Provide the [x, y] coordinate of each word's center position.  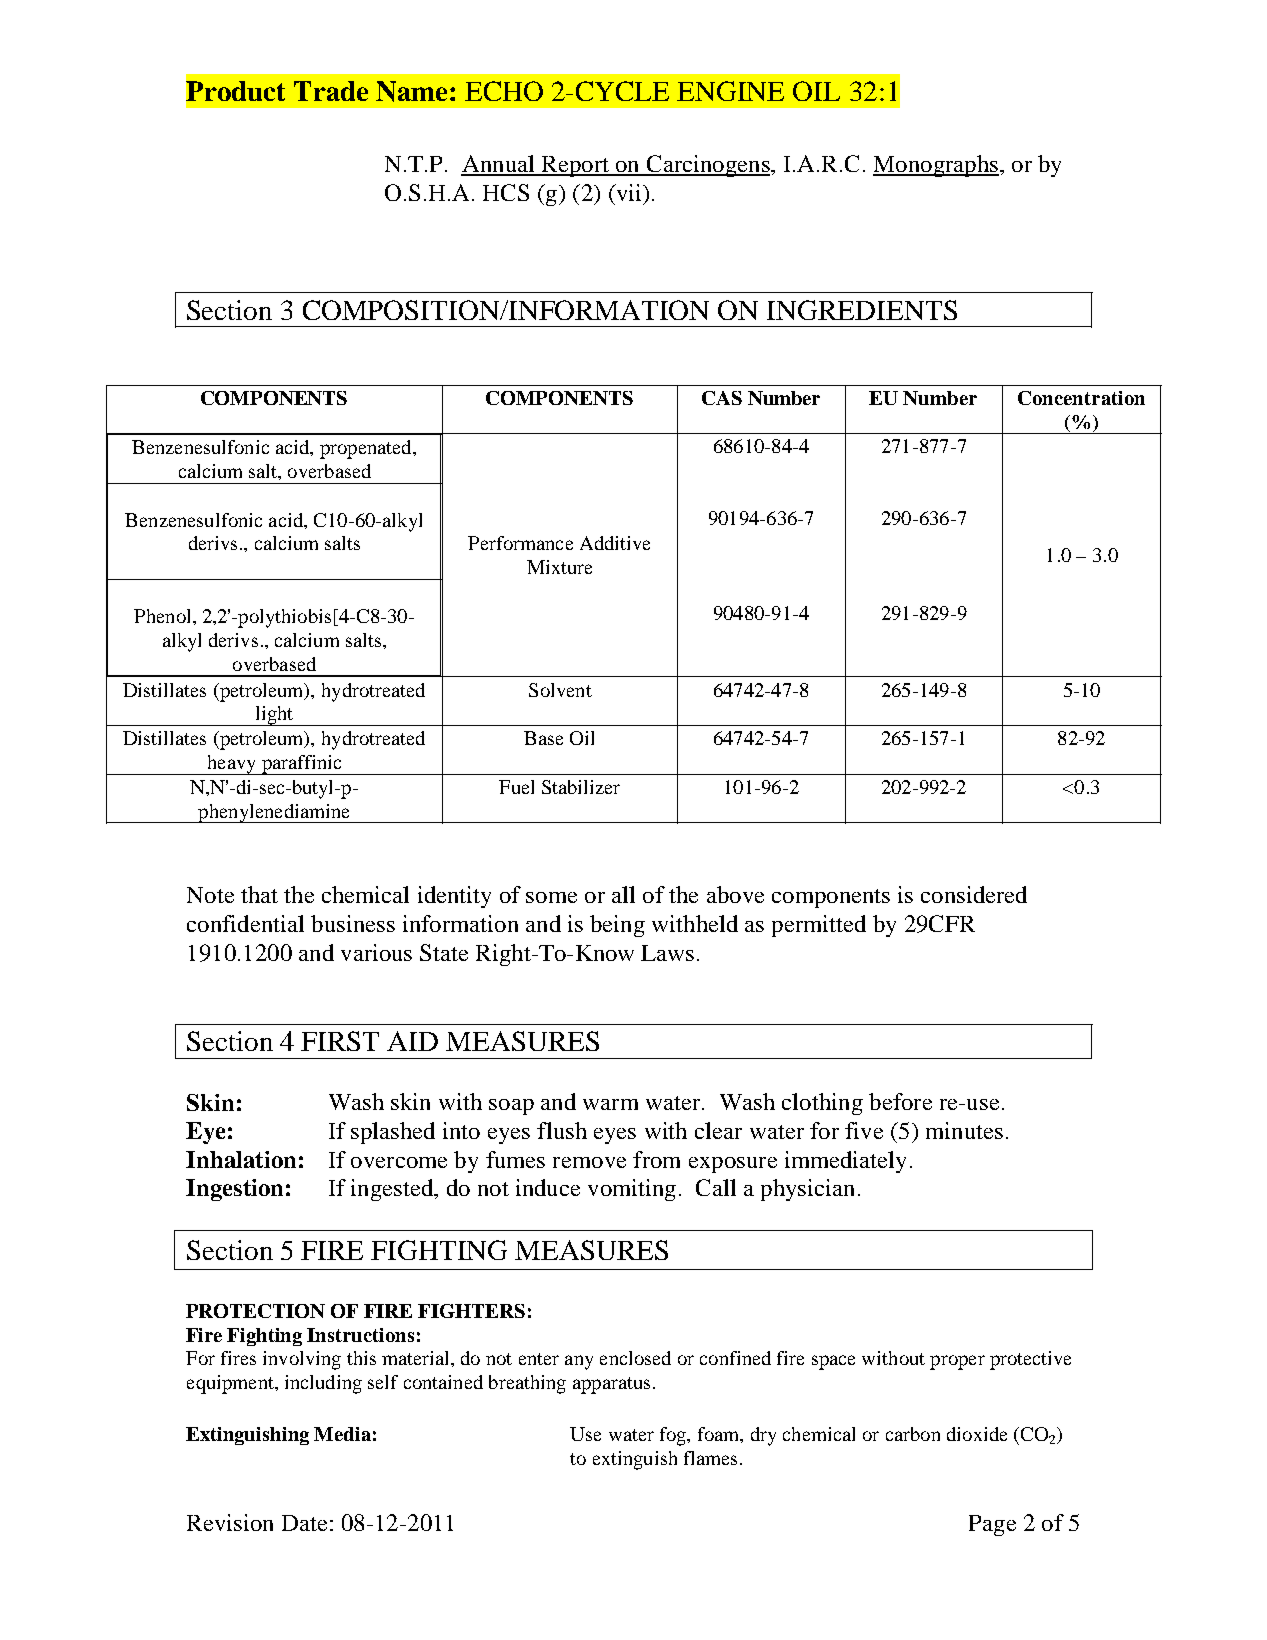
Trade [331, 91]
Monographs [936, 166]
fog [674, 1436]
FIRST [340, 1041]
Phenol [164, 616]
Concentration [1081, 398]
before [900, 1101]
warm [610, 1104]
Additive [615, 543]
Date [304, 1523]
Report [575, 166]
